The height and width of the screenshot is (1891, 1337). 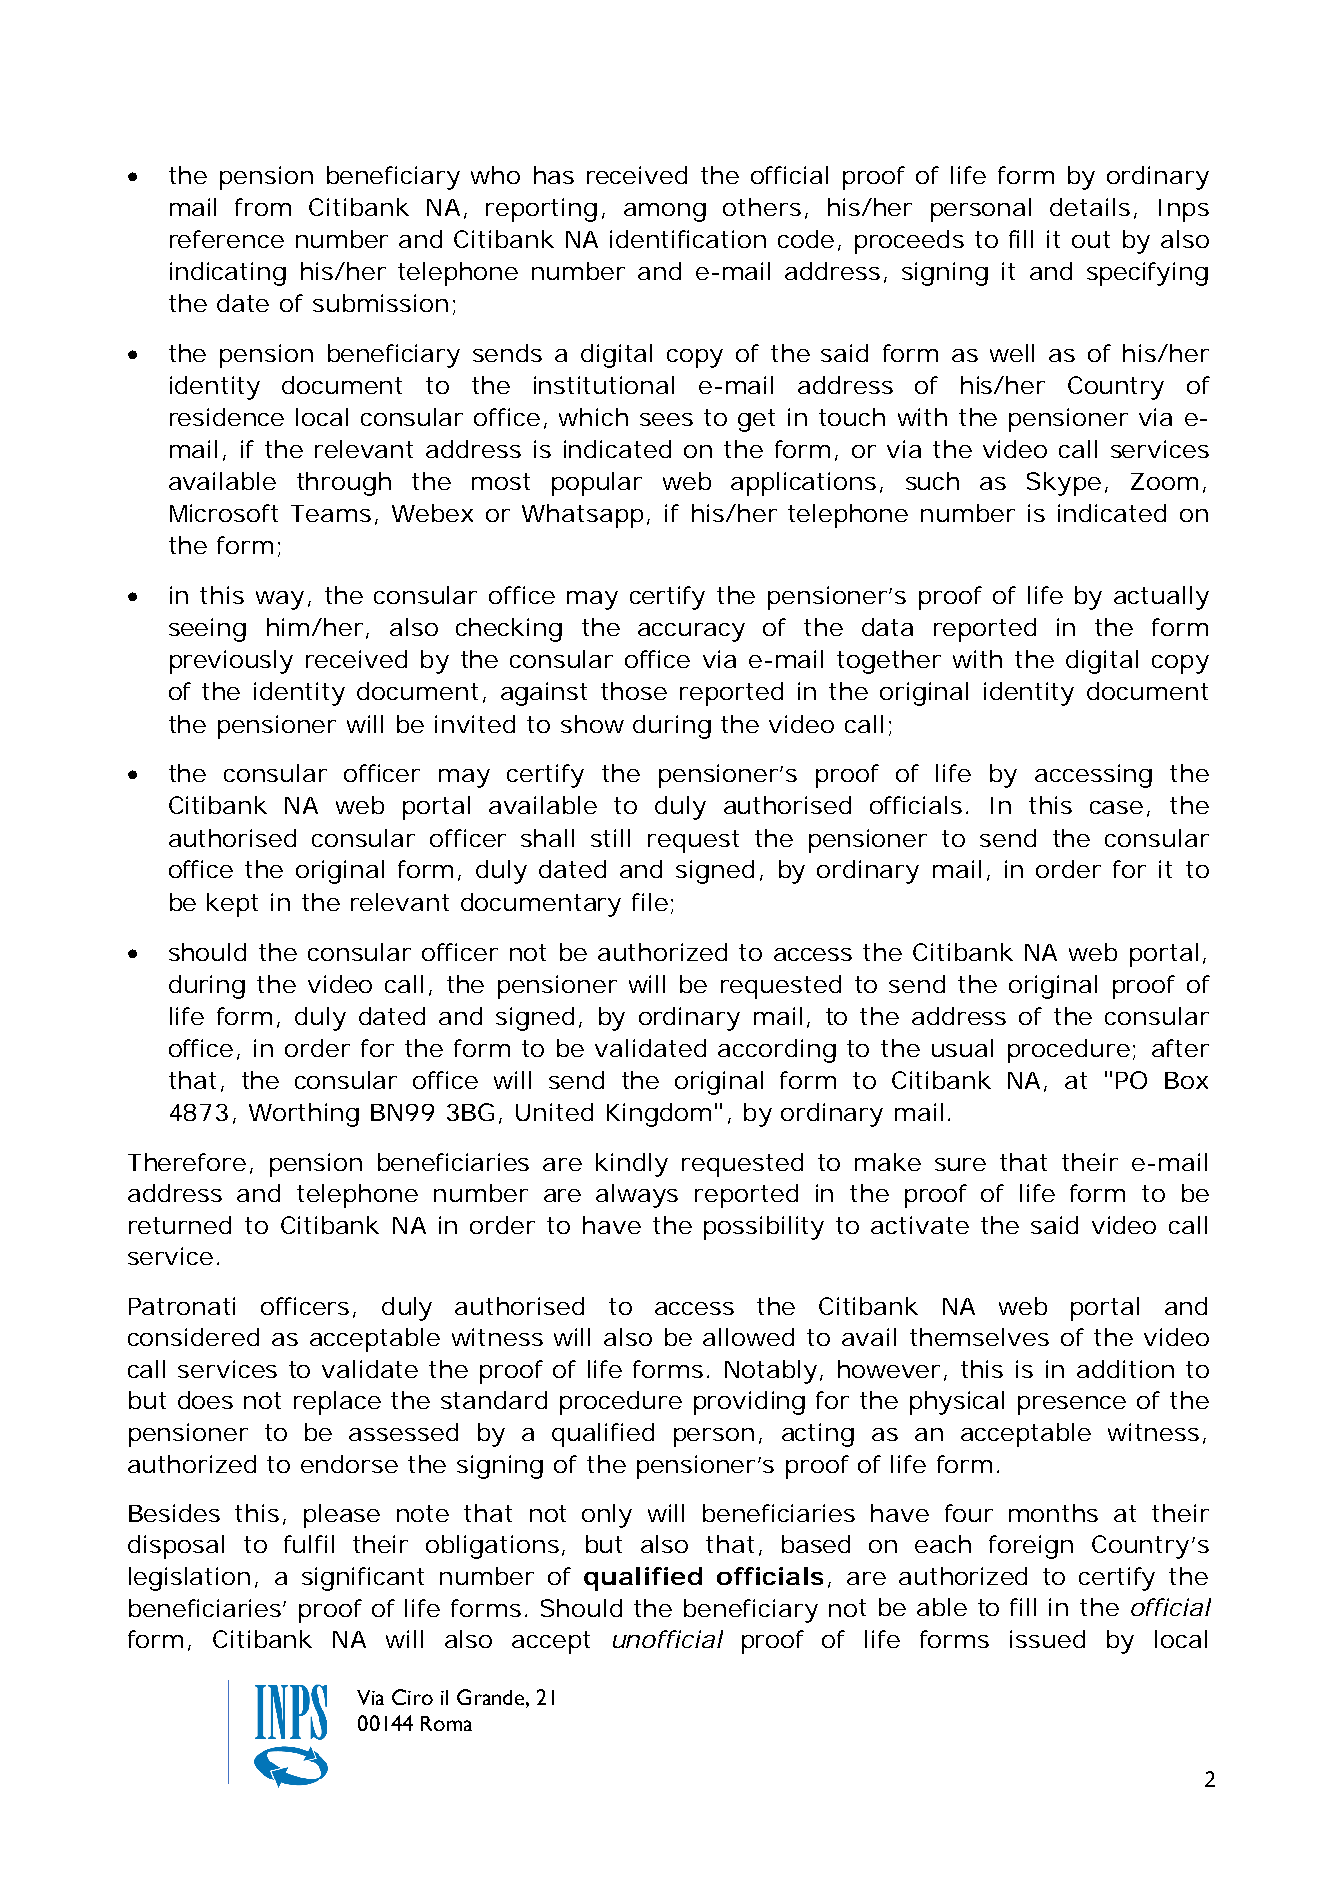 I want to click on Roma, so click(x=446, y=1723).
